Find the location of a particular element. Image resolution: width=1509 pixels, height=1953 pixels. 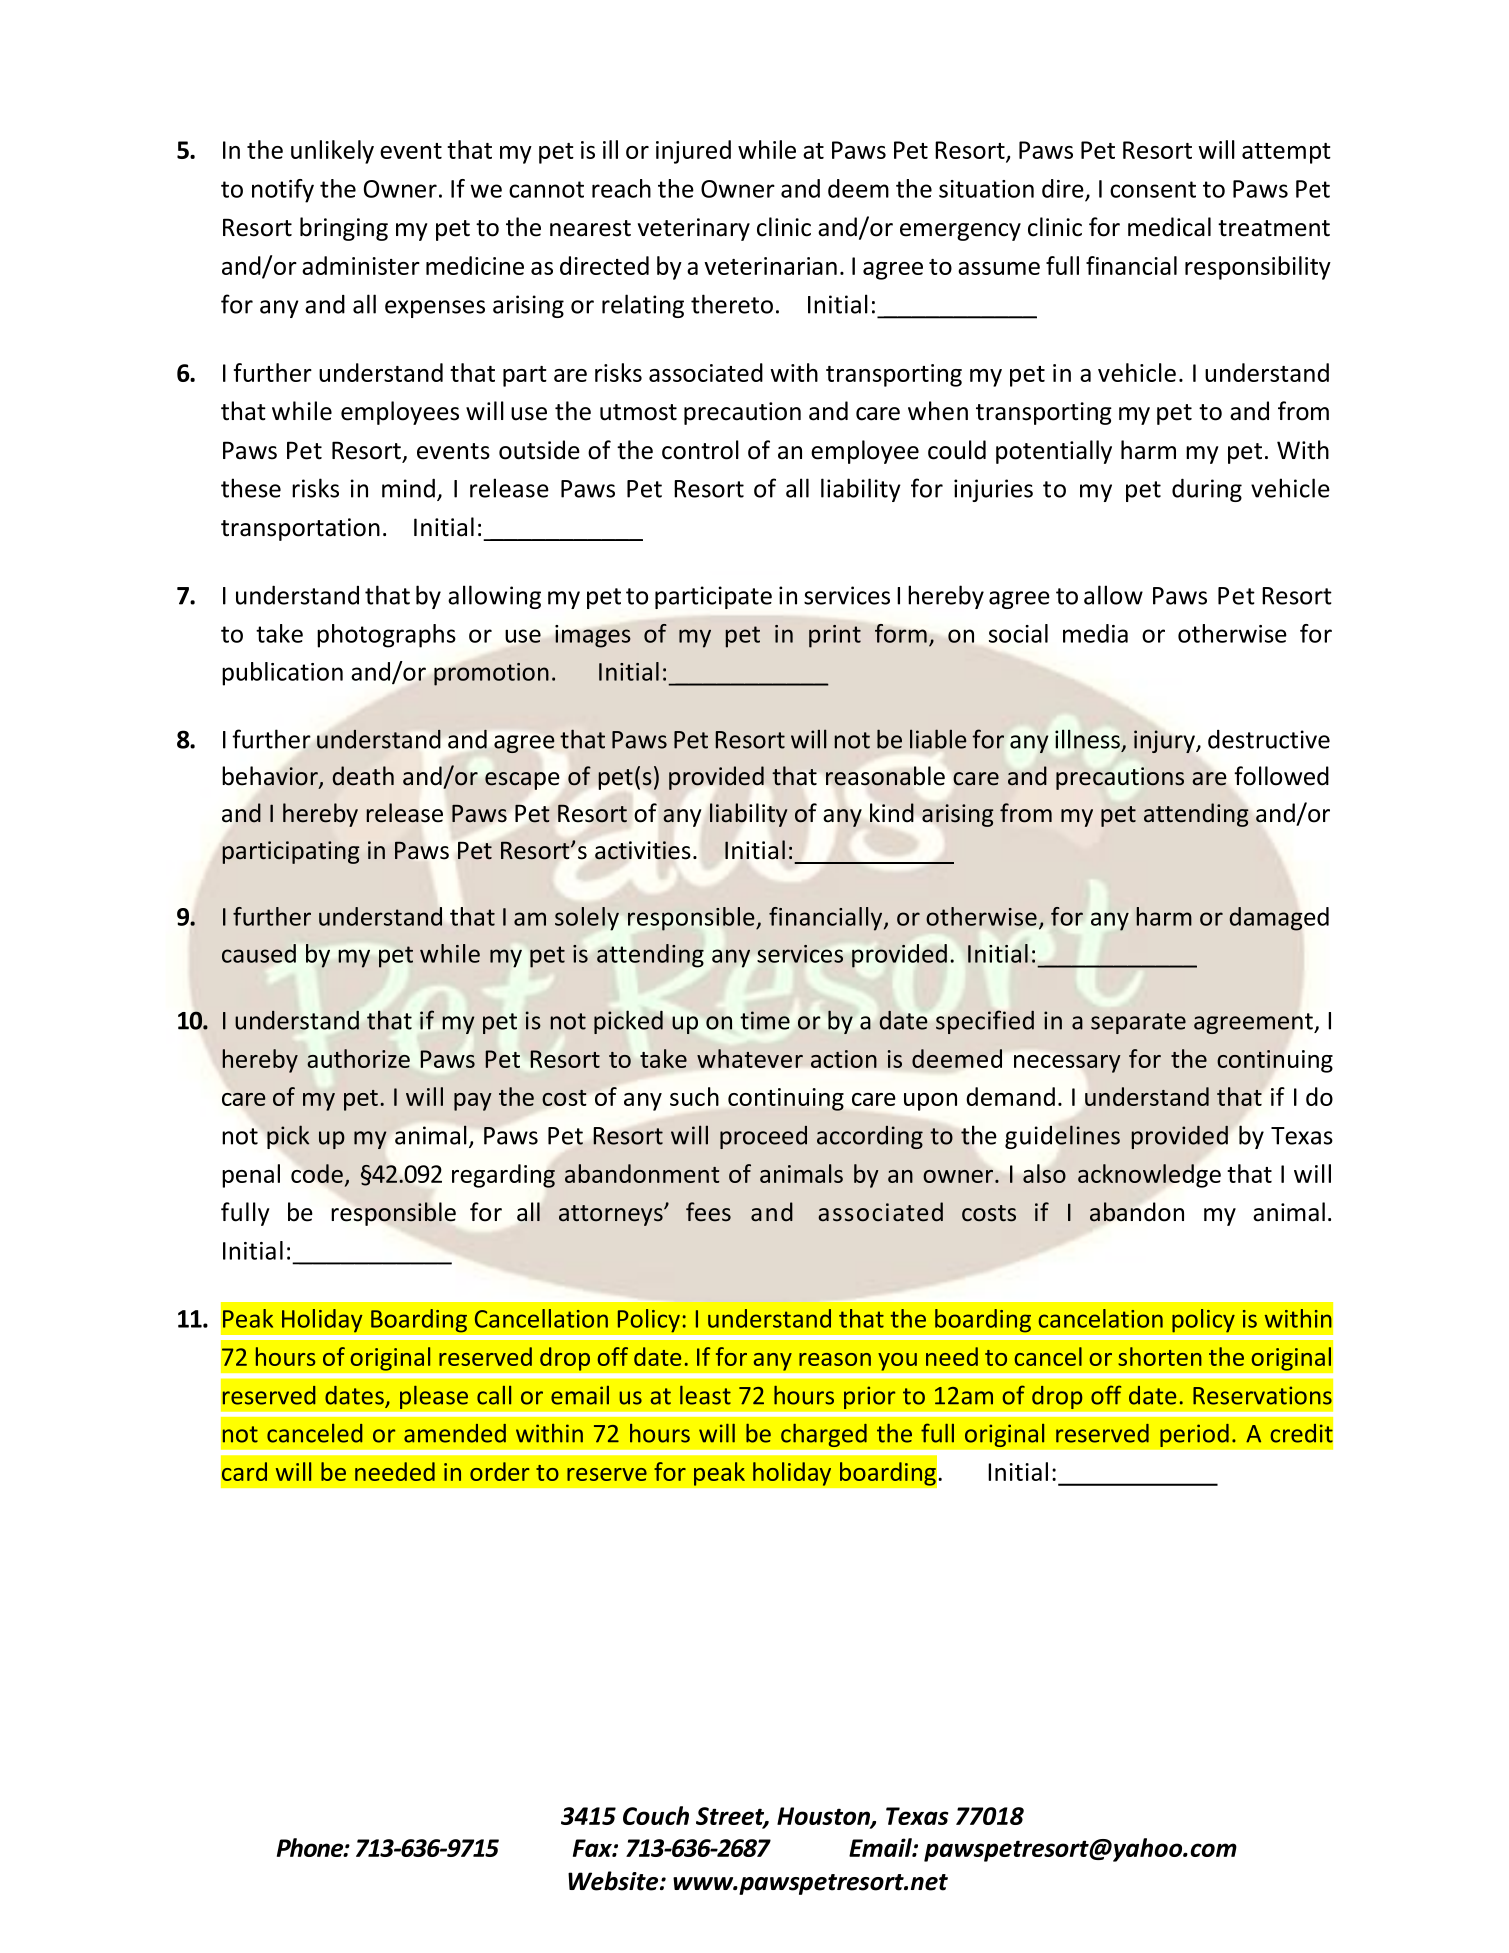

please is located at coordinates (434, 1397).
